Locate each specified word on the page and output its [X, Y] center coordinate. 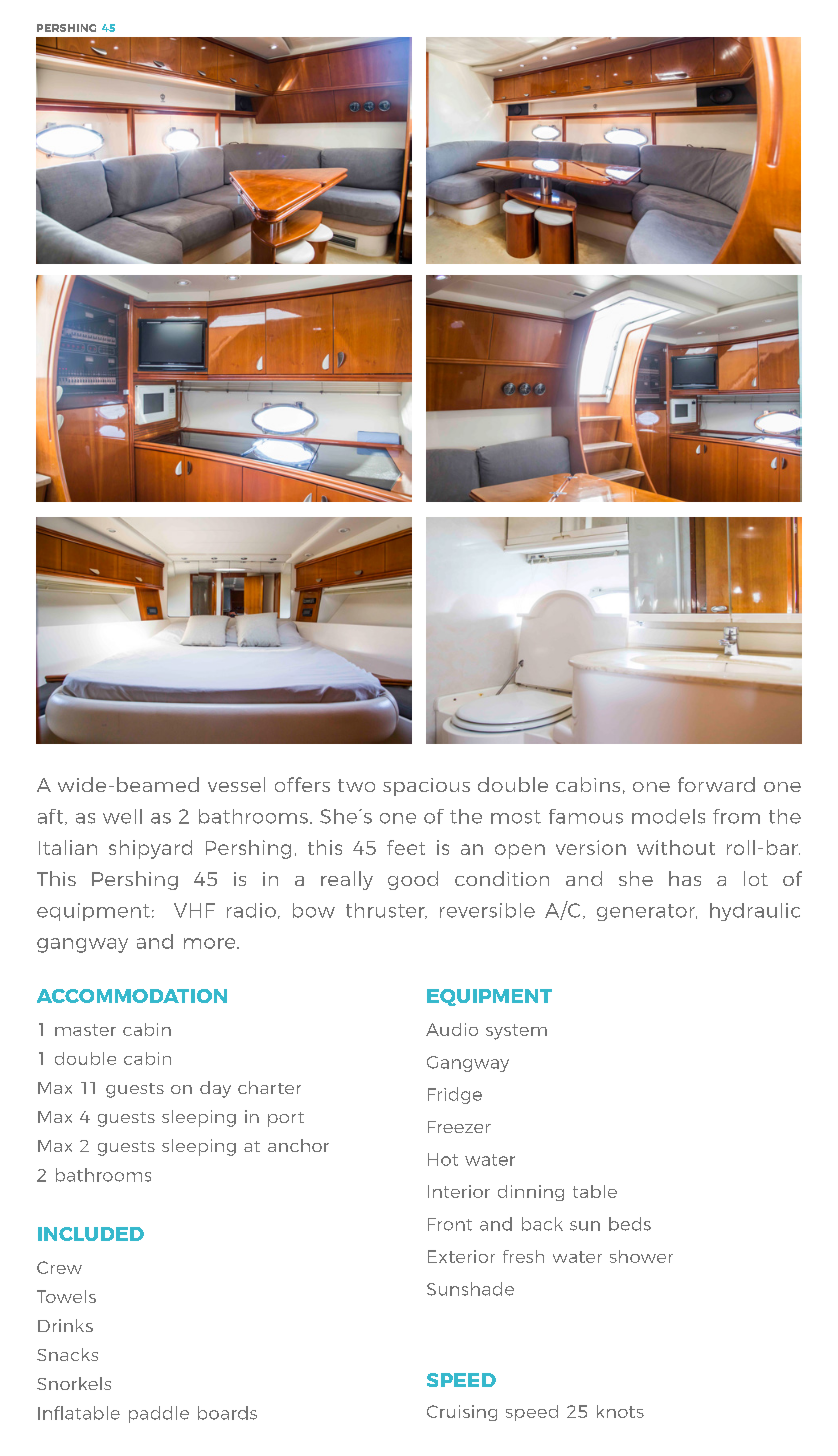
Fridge [455, 1095]
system [516, 1032]
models [668, 816]
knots [620, 1411]
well [122, 816]
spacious [426, 787]
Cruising [462, 1413]
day [215, 1089]
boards [227, 1413]
